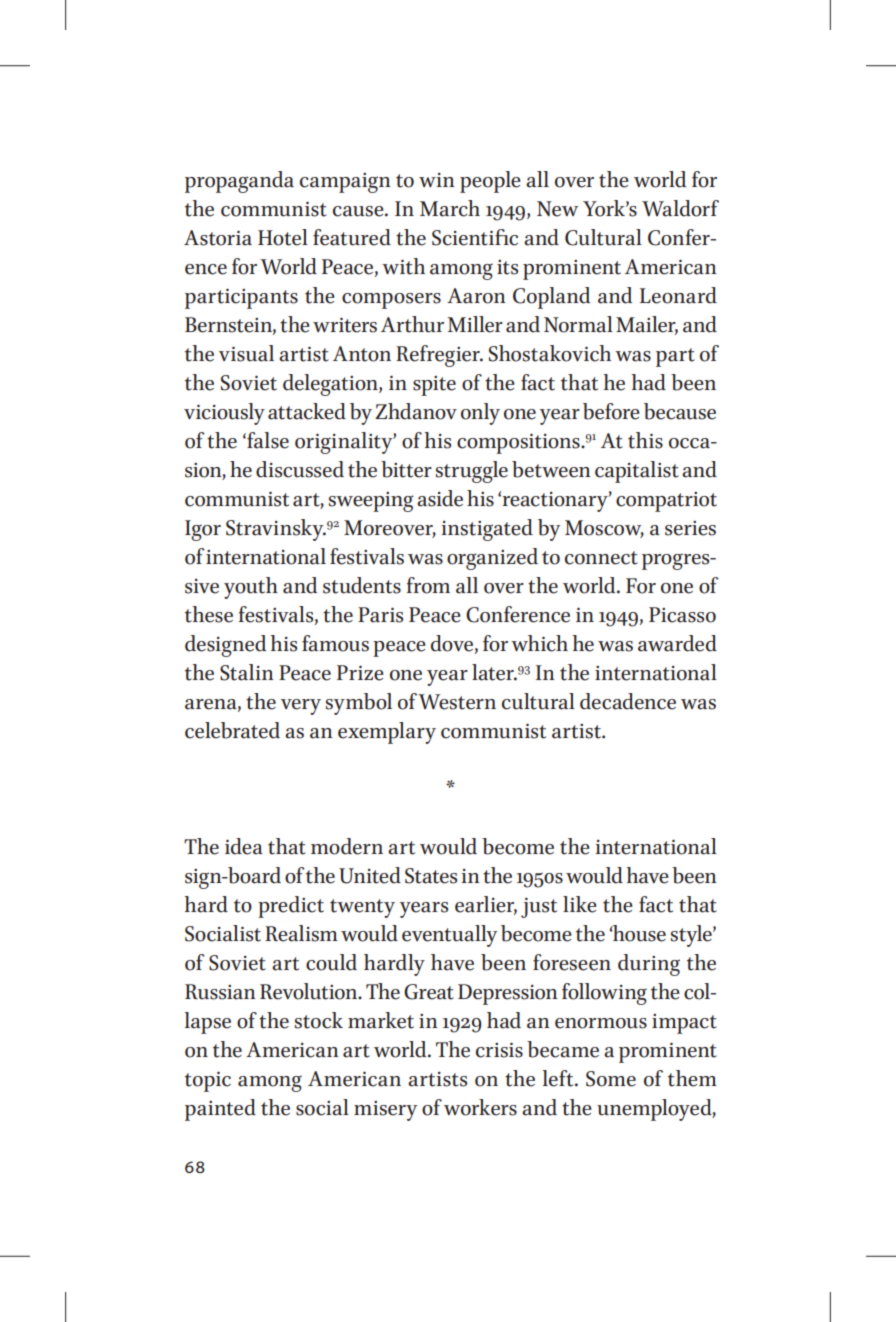 This image has height=1322, width=896. What do you see at coordinates (680, 208) in the image?
I see `Waldorf` at bounding box center [680, 208].
